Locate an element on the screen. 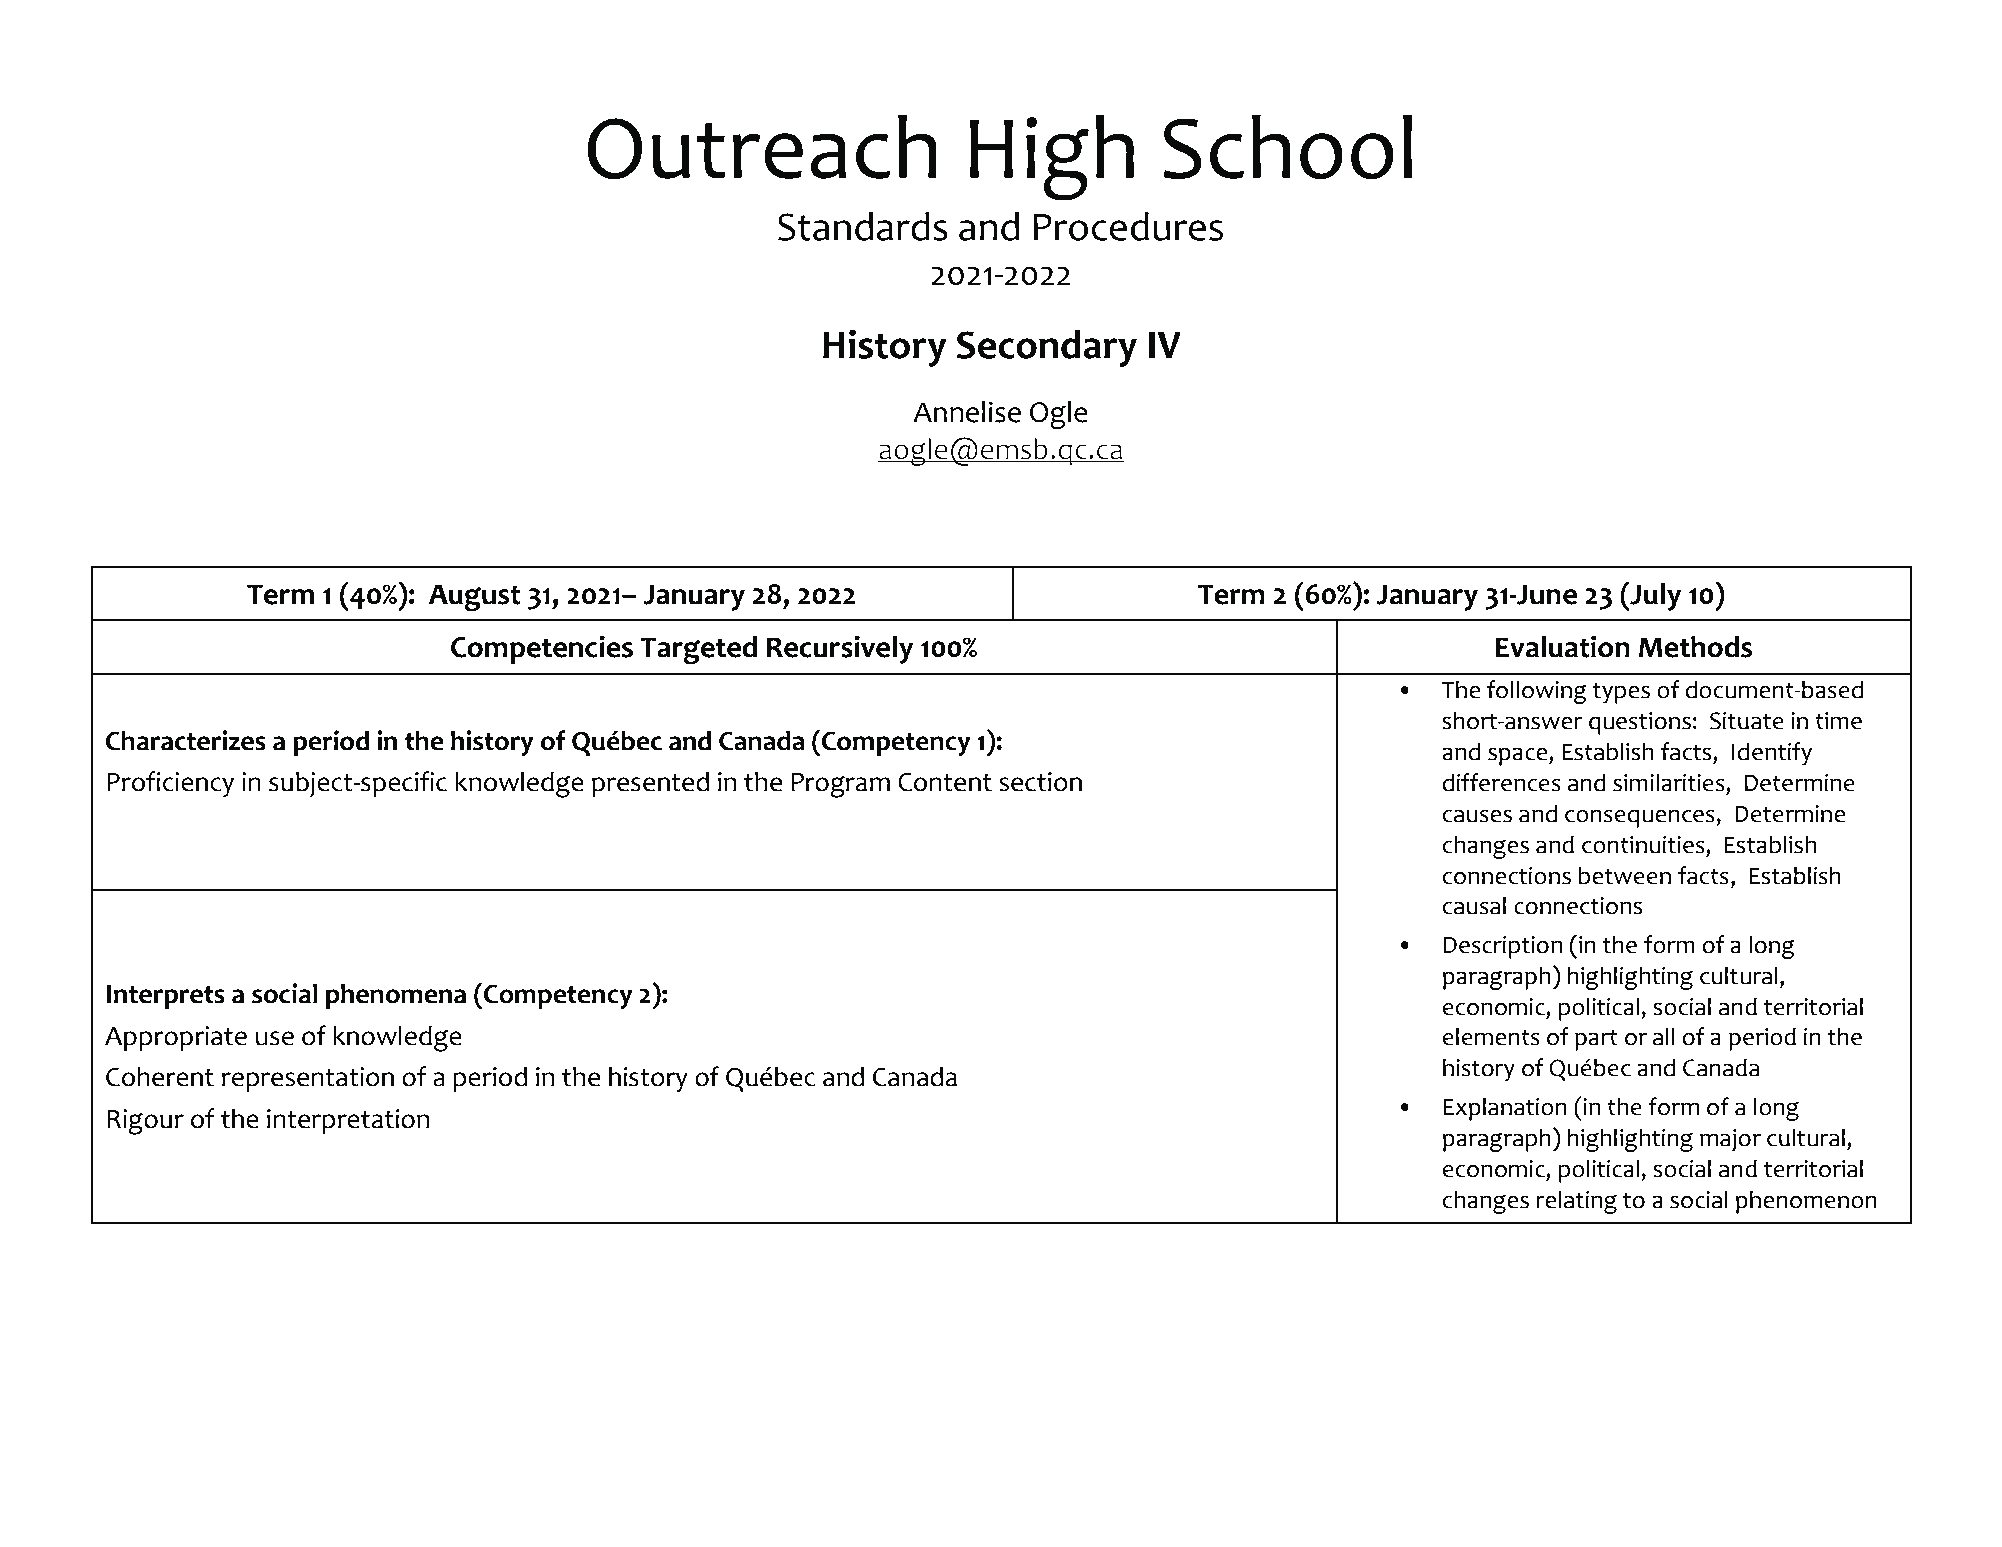 This screenshot has width=2002, height=1547. Recursively is located at coordinates (840, 649).
